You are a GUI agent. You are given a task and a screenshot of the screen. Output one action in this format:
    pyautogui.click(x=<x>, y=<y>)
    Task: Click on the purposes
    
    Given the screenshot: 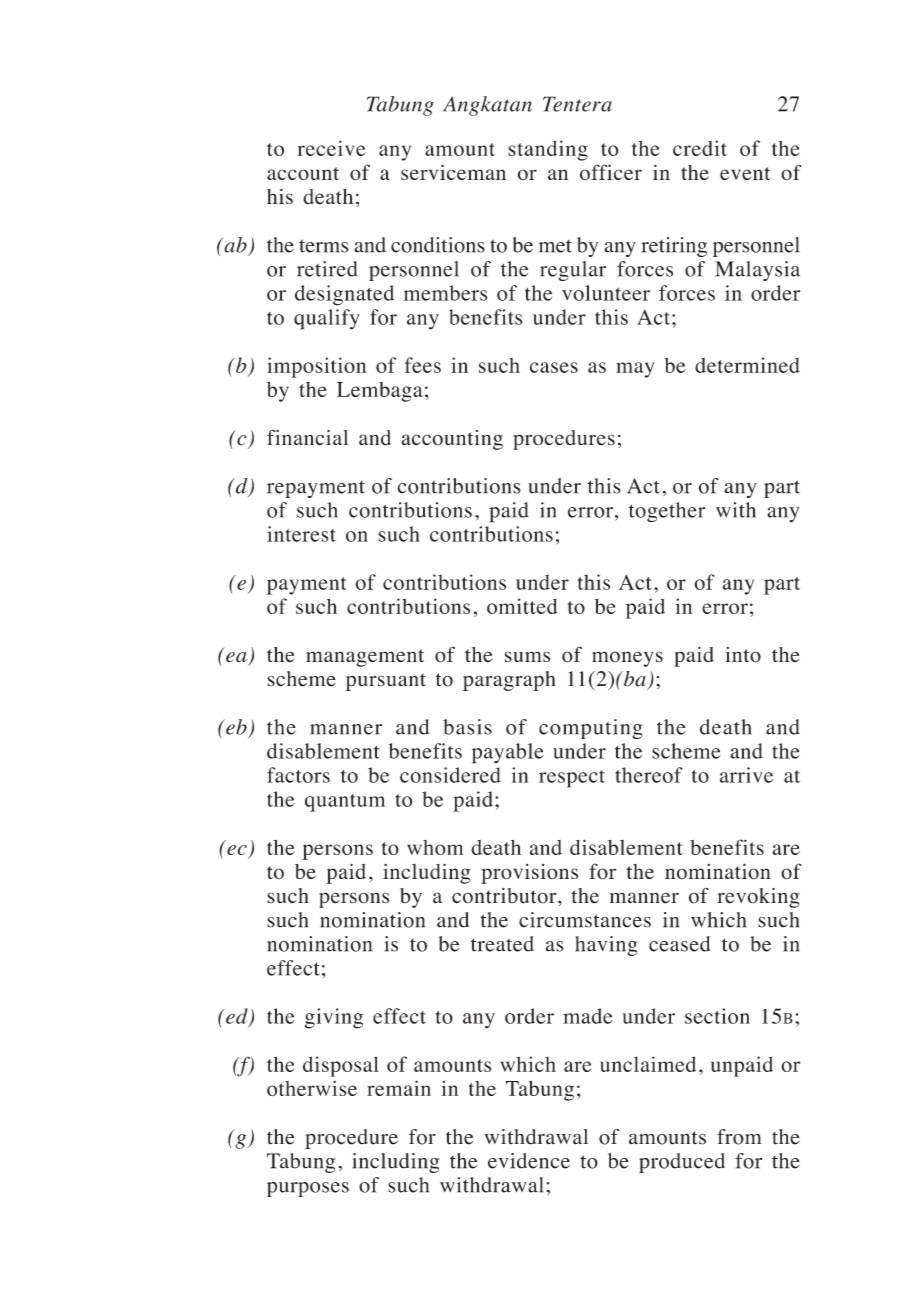 What is the action you would take?
    pyautogui.click(x=308, y=1189)
